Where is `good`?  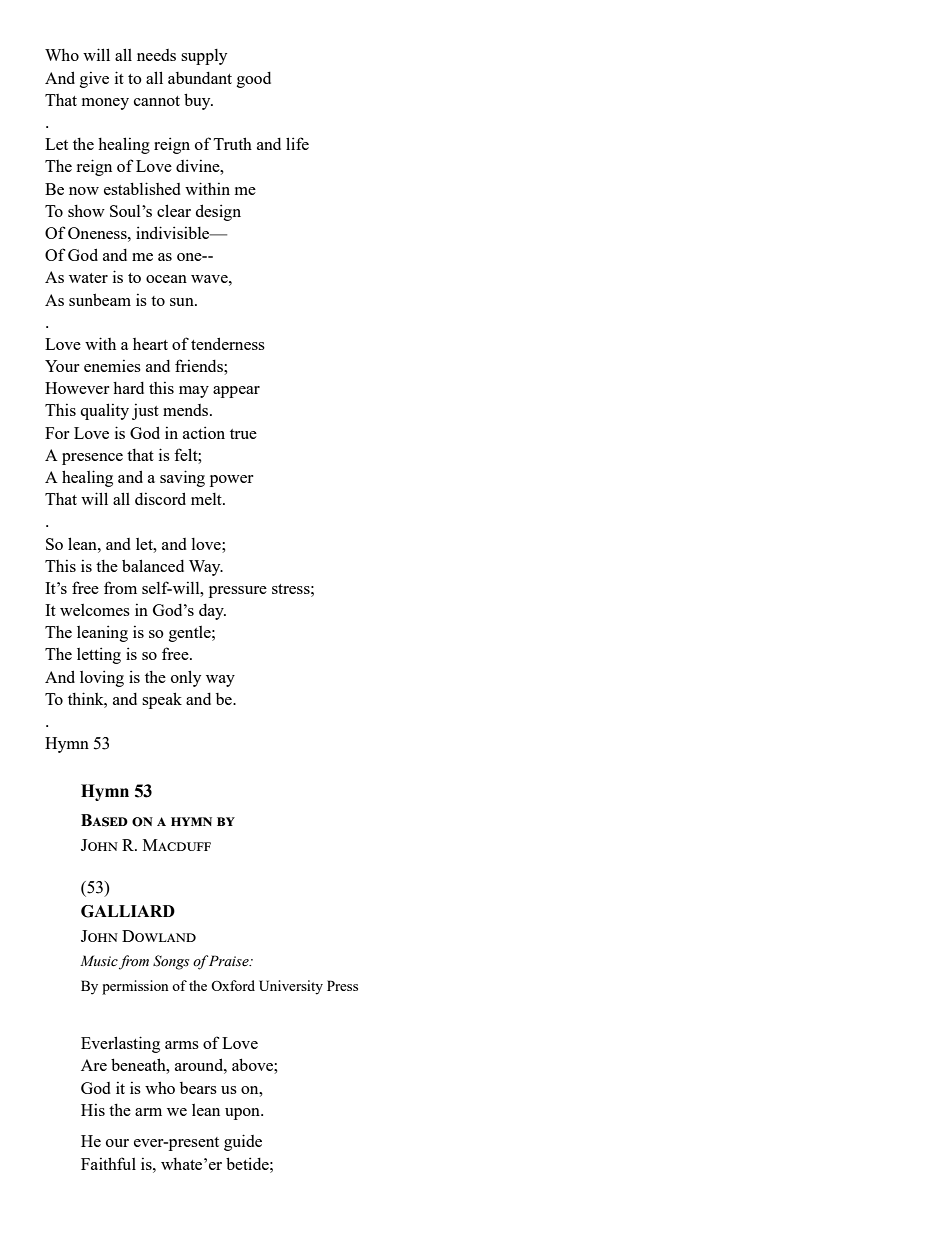
good is located at coordinates (254, 80).
